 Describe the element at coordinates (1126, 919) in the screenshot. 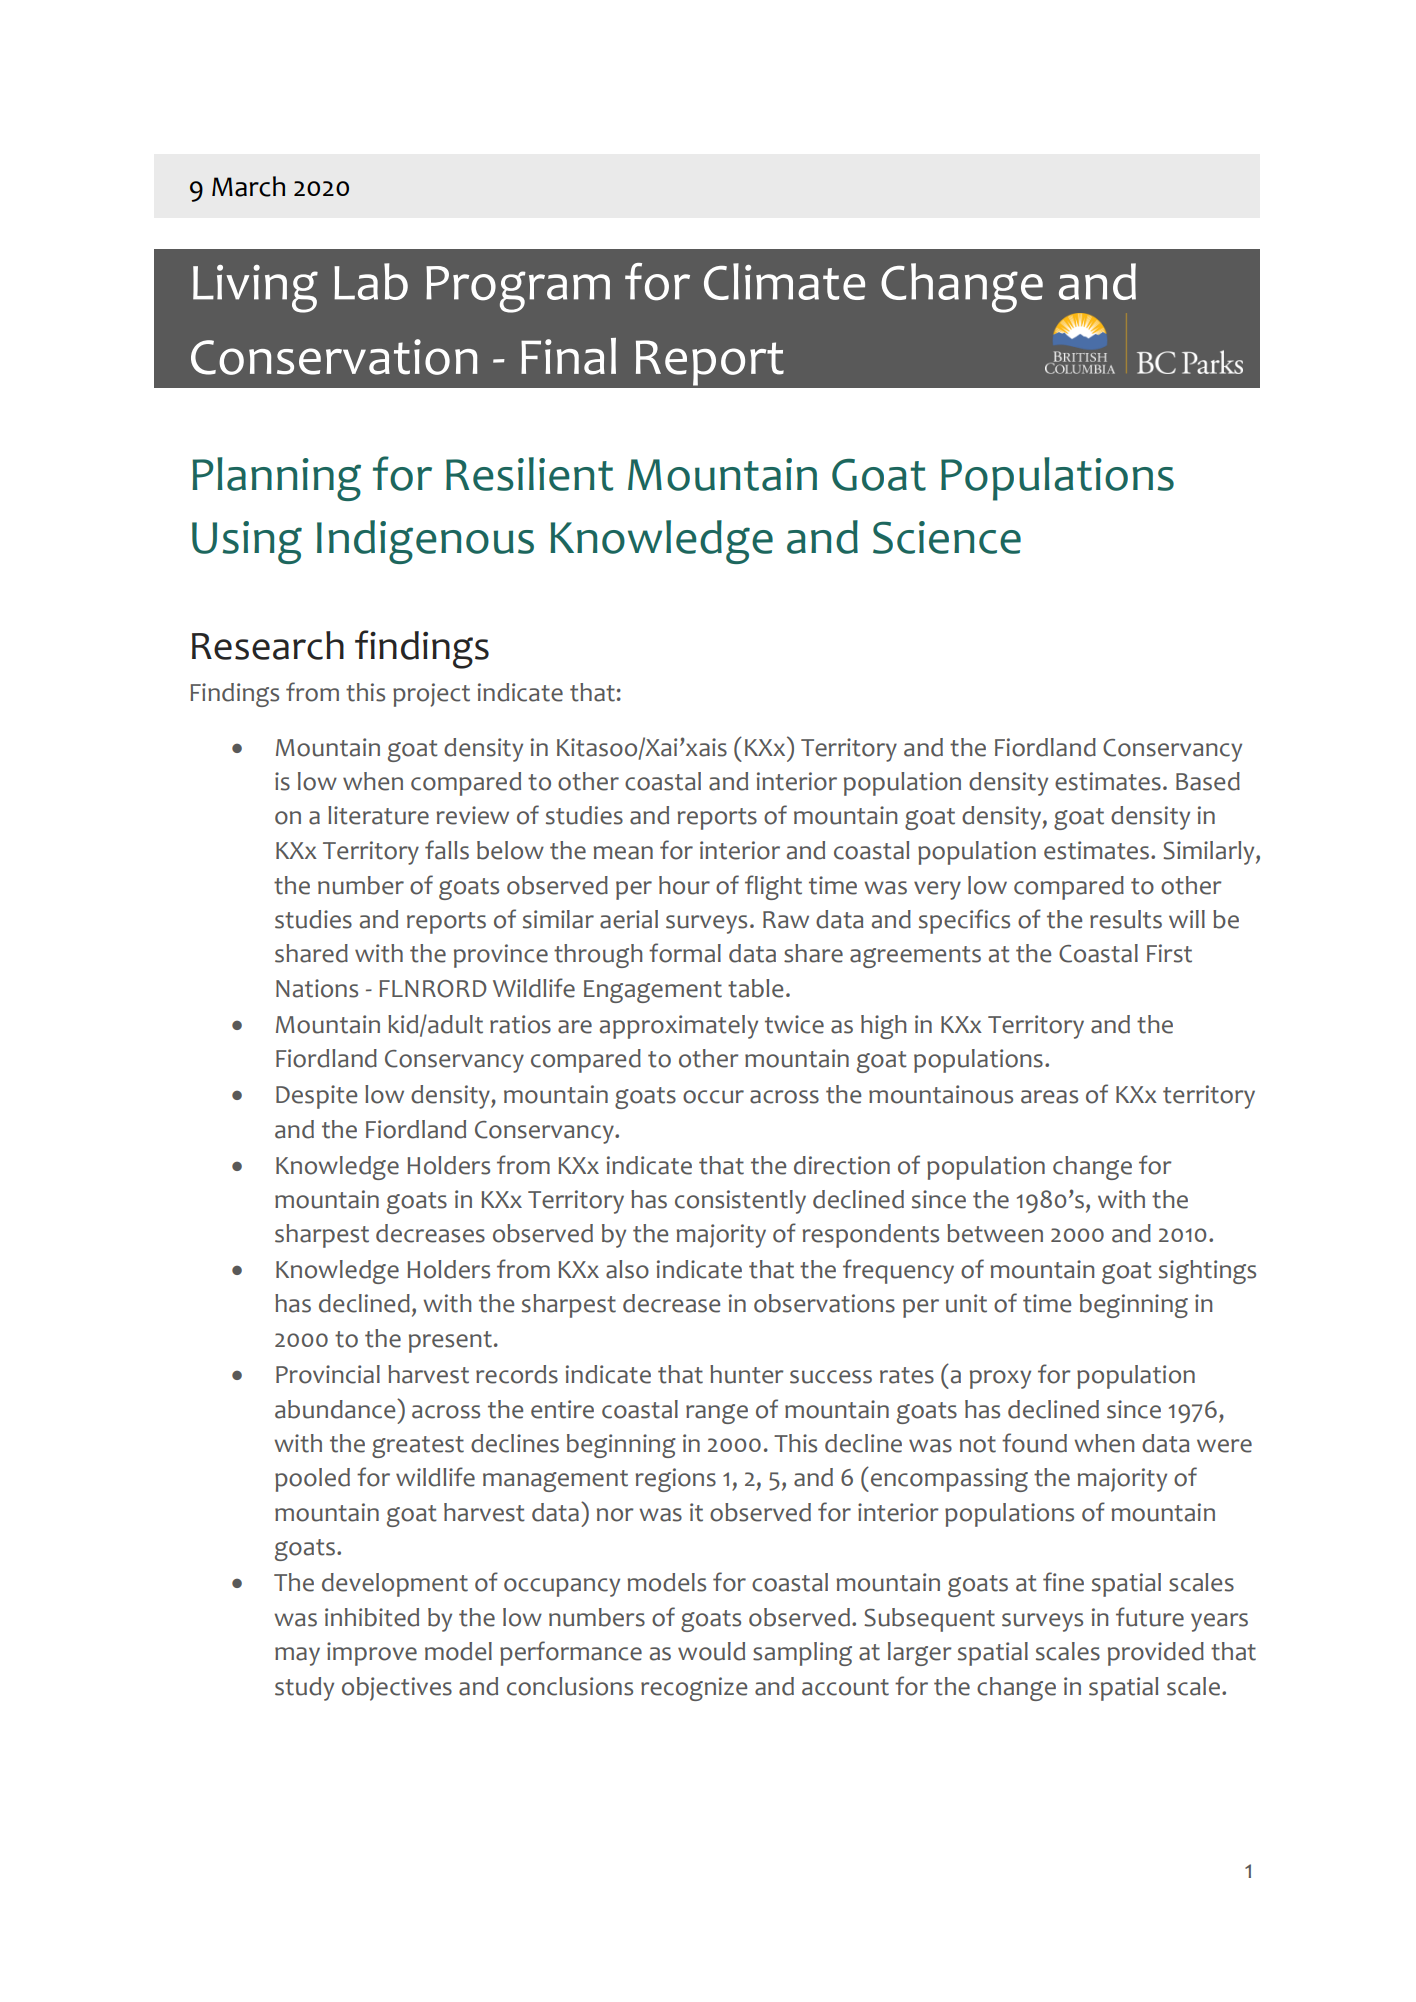

I see `results` at that location.
